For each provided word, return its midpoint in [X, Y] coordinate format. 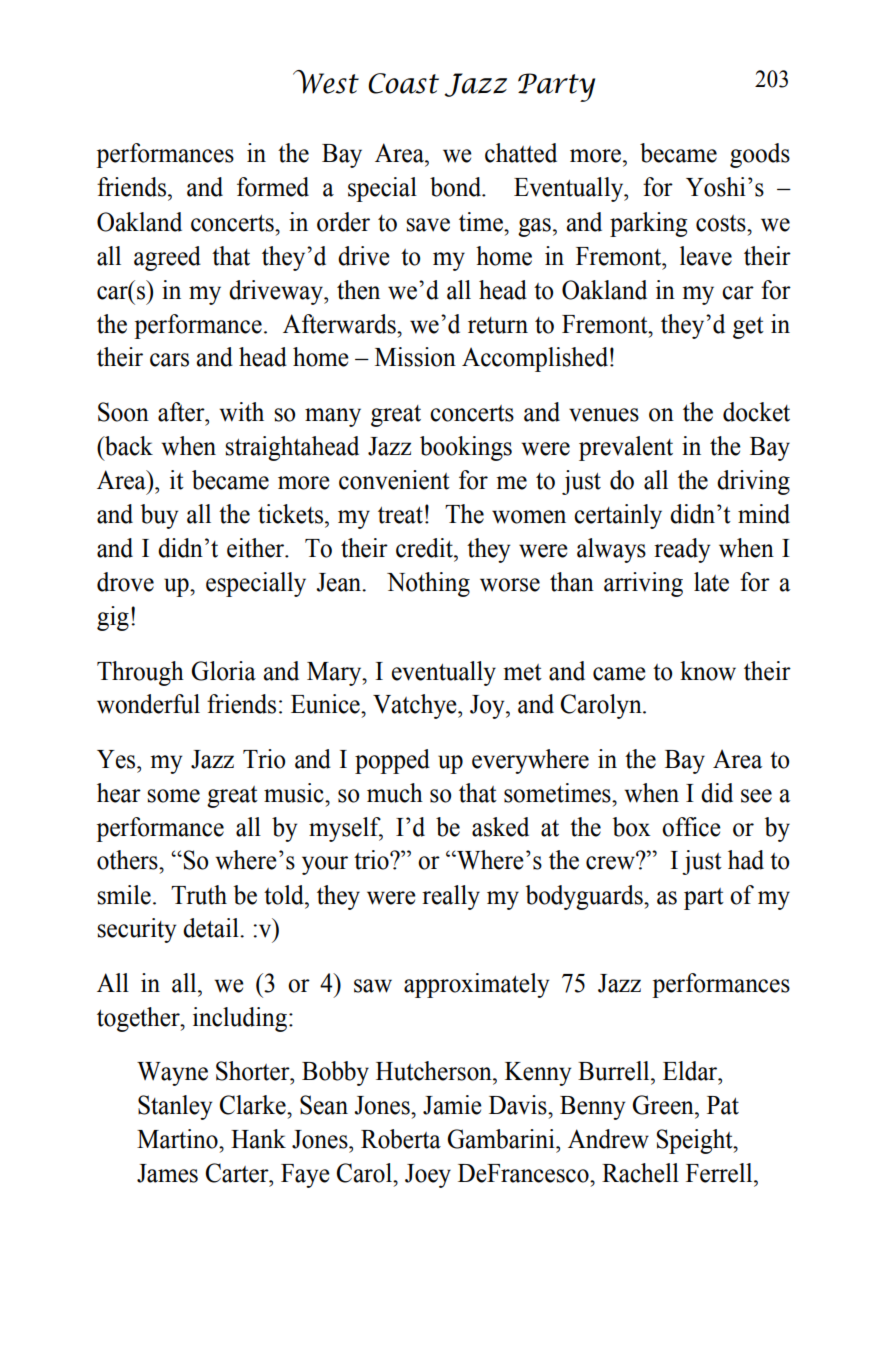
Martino [178, 1139]
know [708, 671]
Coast [403, 83]
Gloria [223, 671]
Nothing [428, 584]
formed [273, 187]
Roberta [401, 1139]
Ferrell [720, 1173]
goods [760, 155]
